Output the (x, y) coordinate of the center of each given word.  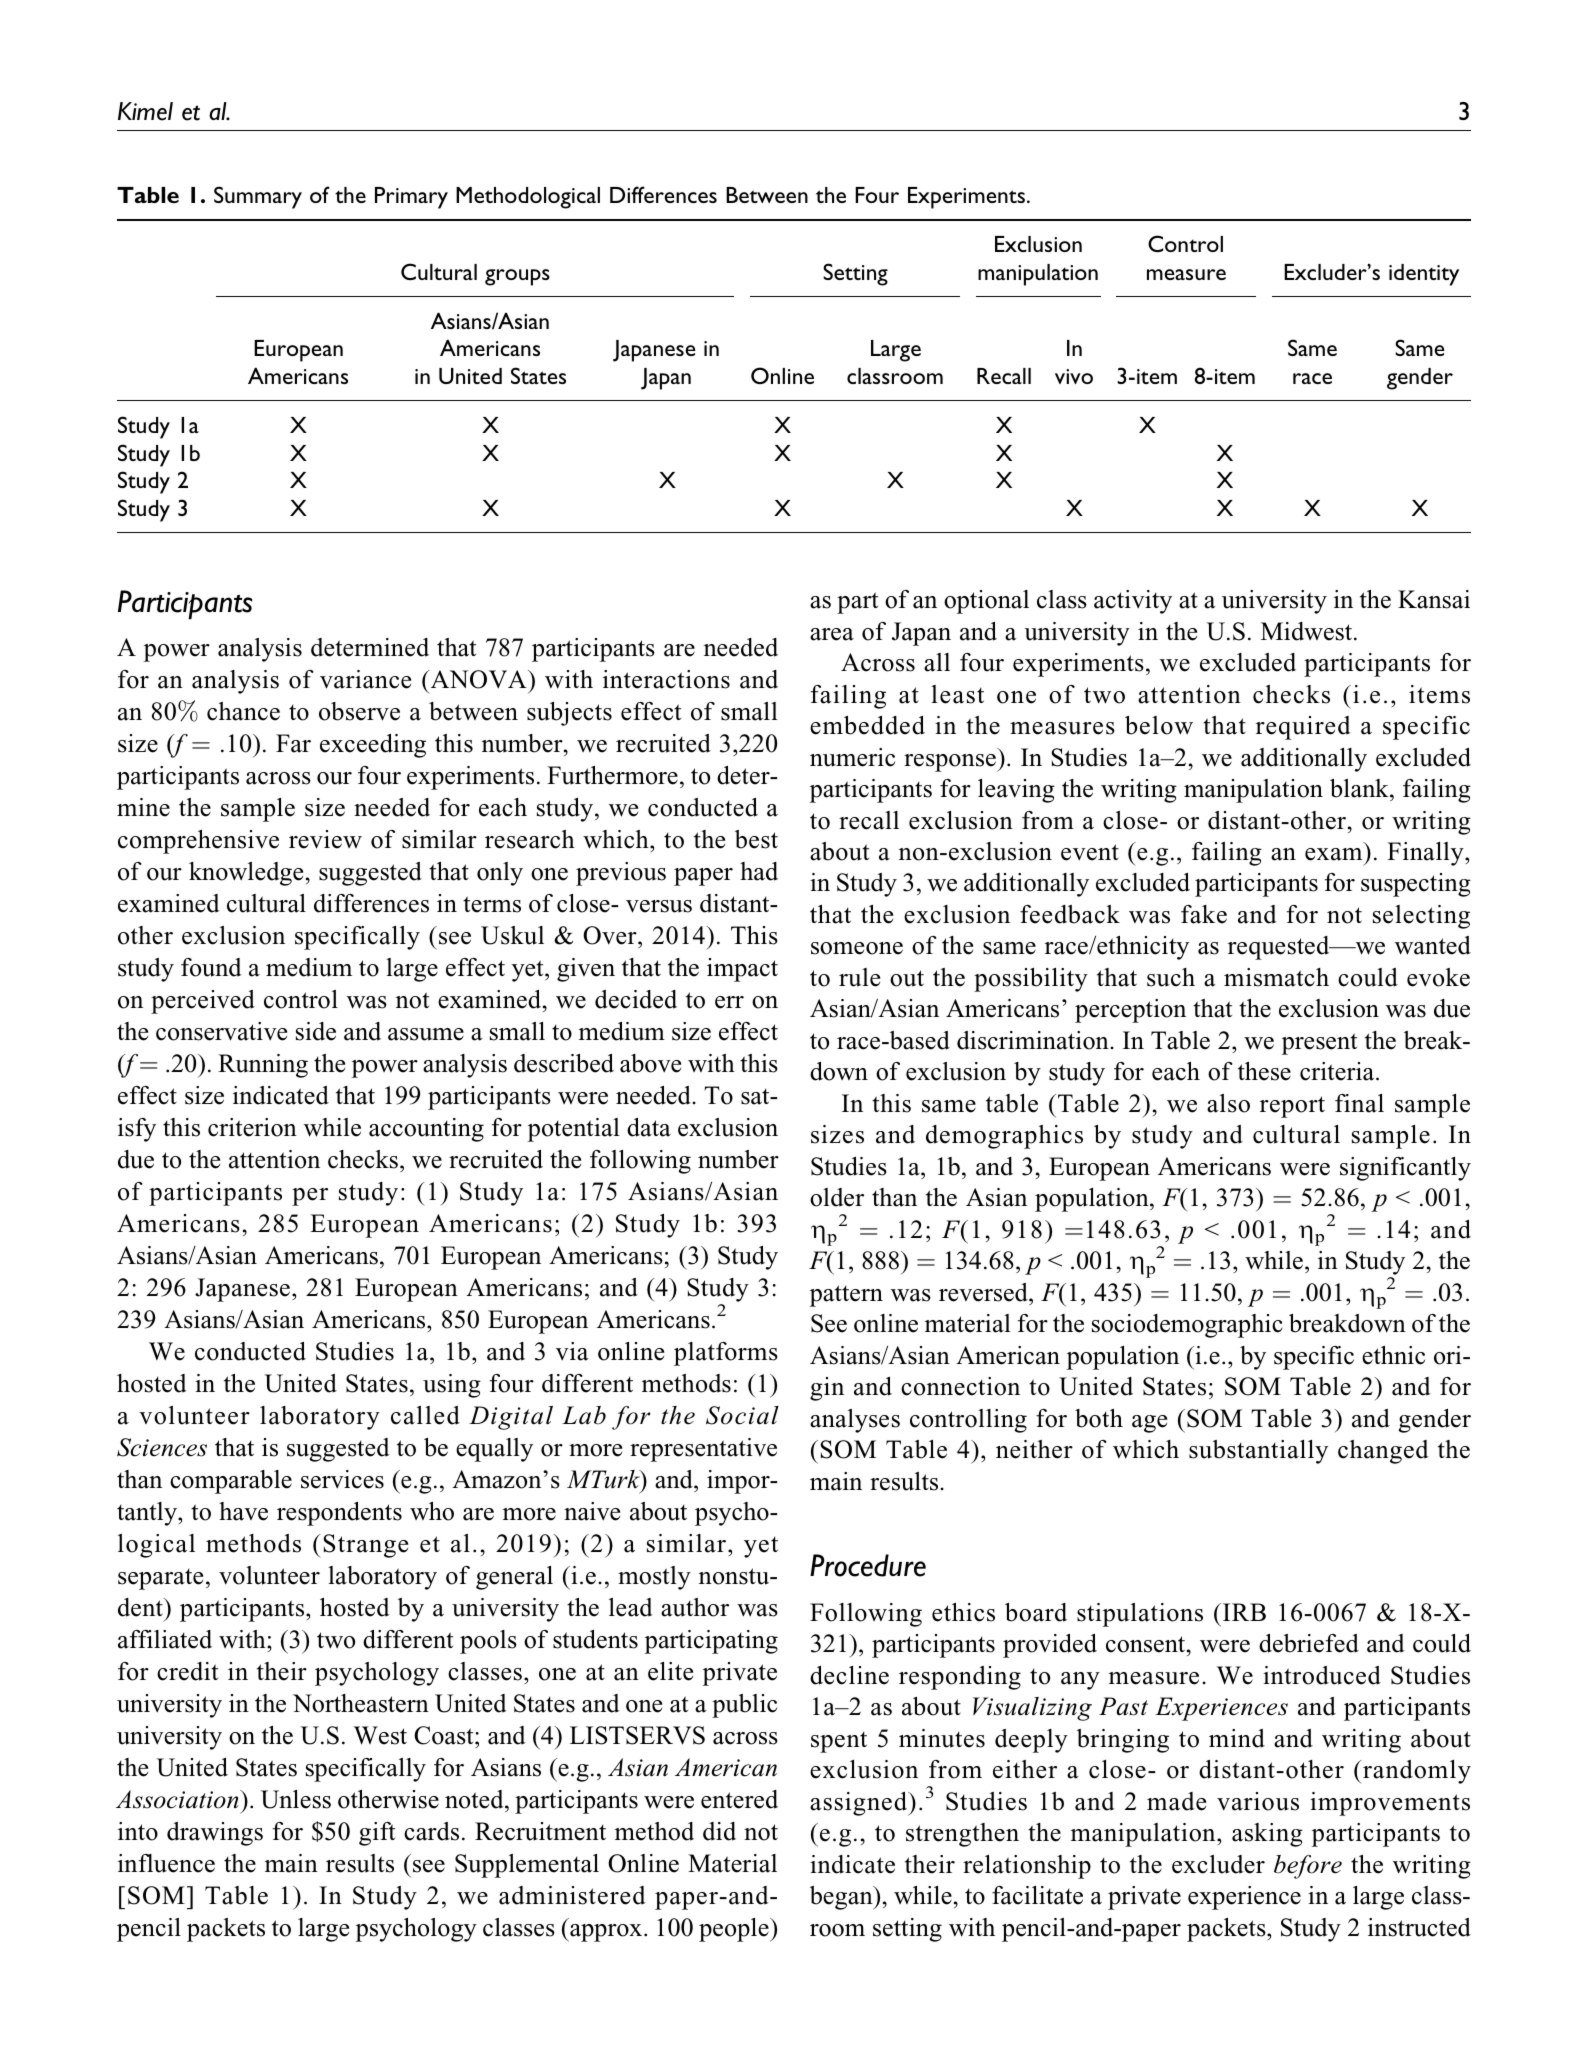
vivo (1074, 376)
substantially (1258, 1452)
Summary (258, 197)
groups (517, 277)
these (1264, 1071)
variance (365, 679)
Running (263, 1066)
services (342, 1479)
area (832, 634)
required (1303, 728)
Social (742, 1415)
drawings (215, 1834)
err (729, 1002)
